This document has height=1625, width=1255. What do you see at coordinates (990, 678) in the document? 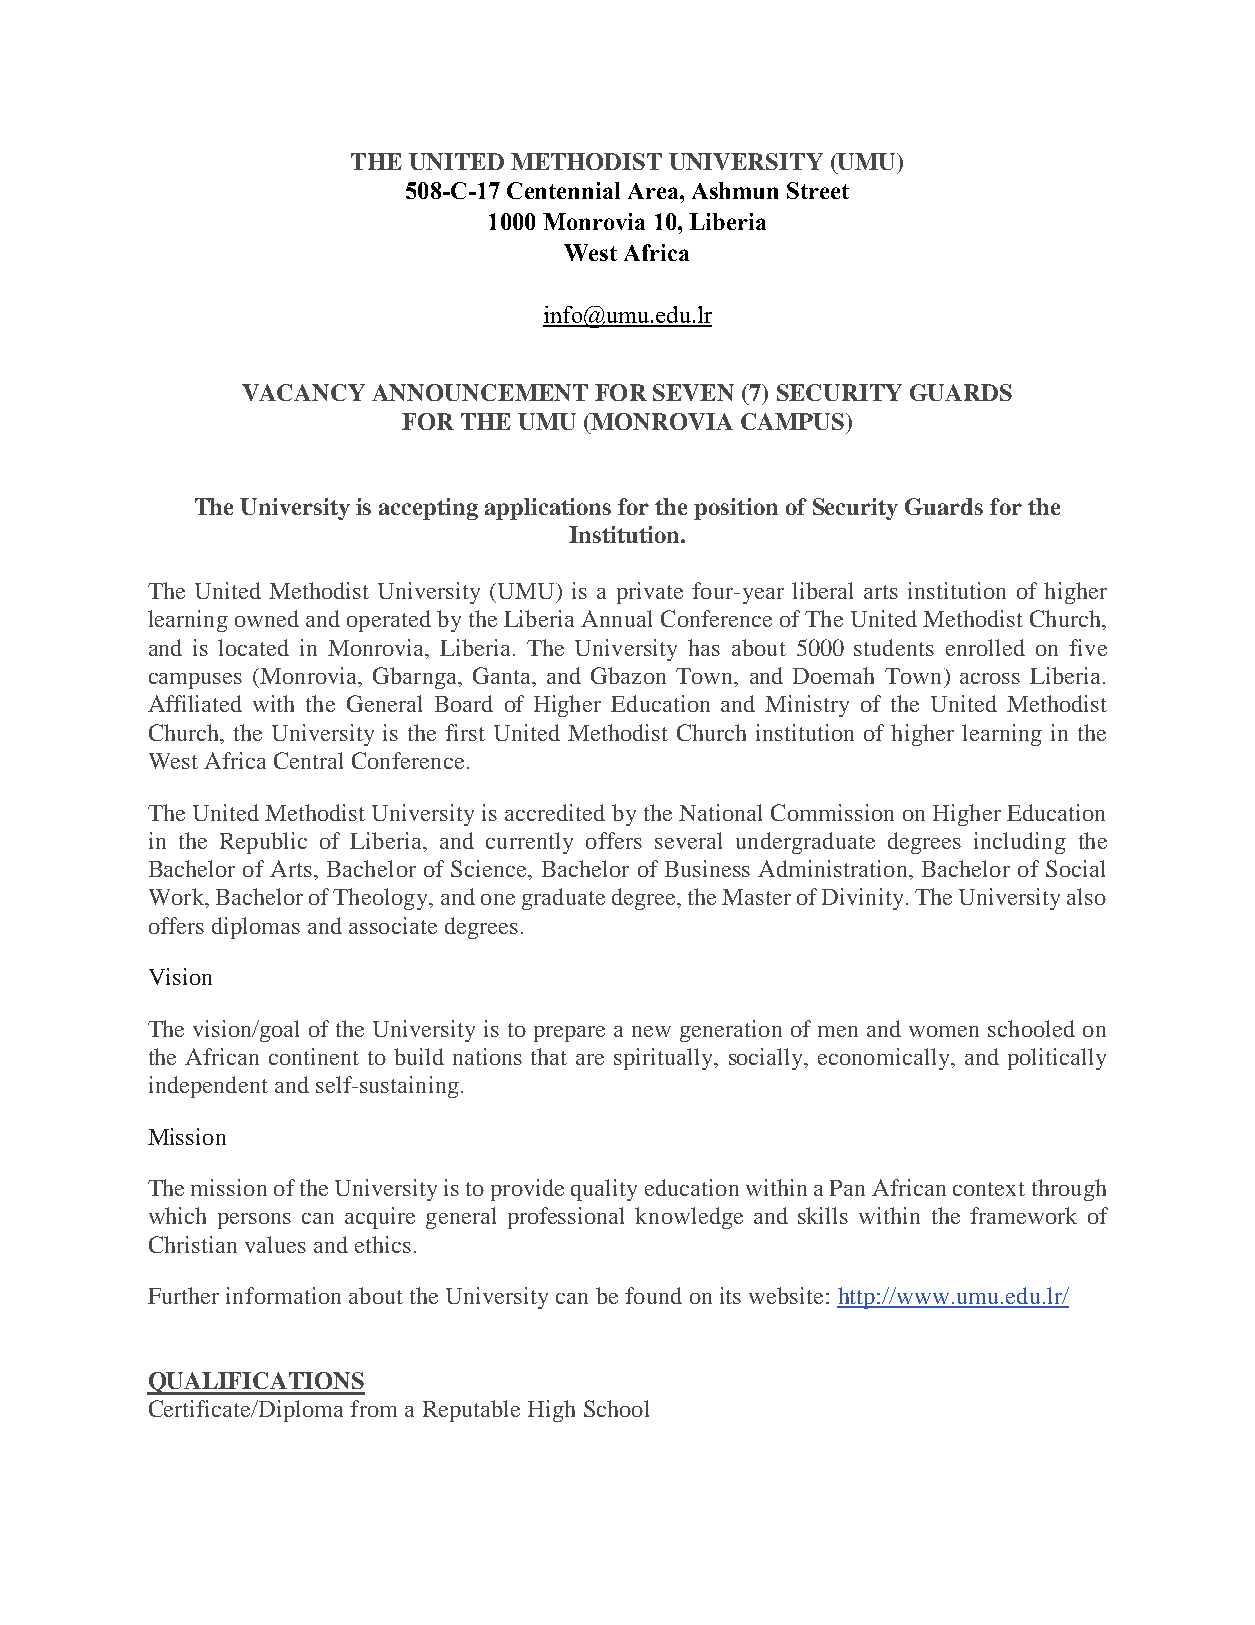
I see `across` at bounding box center [990, 678].
